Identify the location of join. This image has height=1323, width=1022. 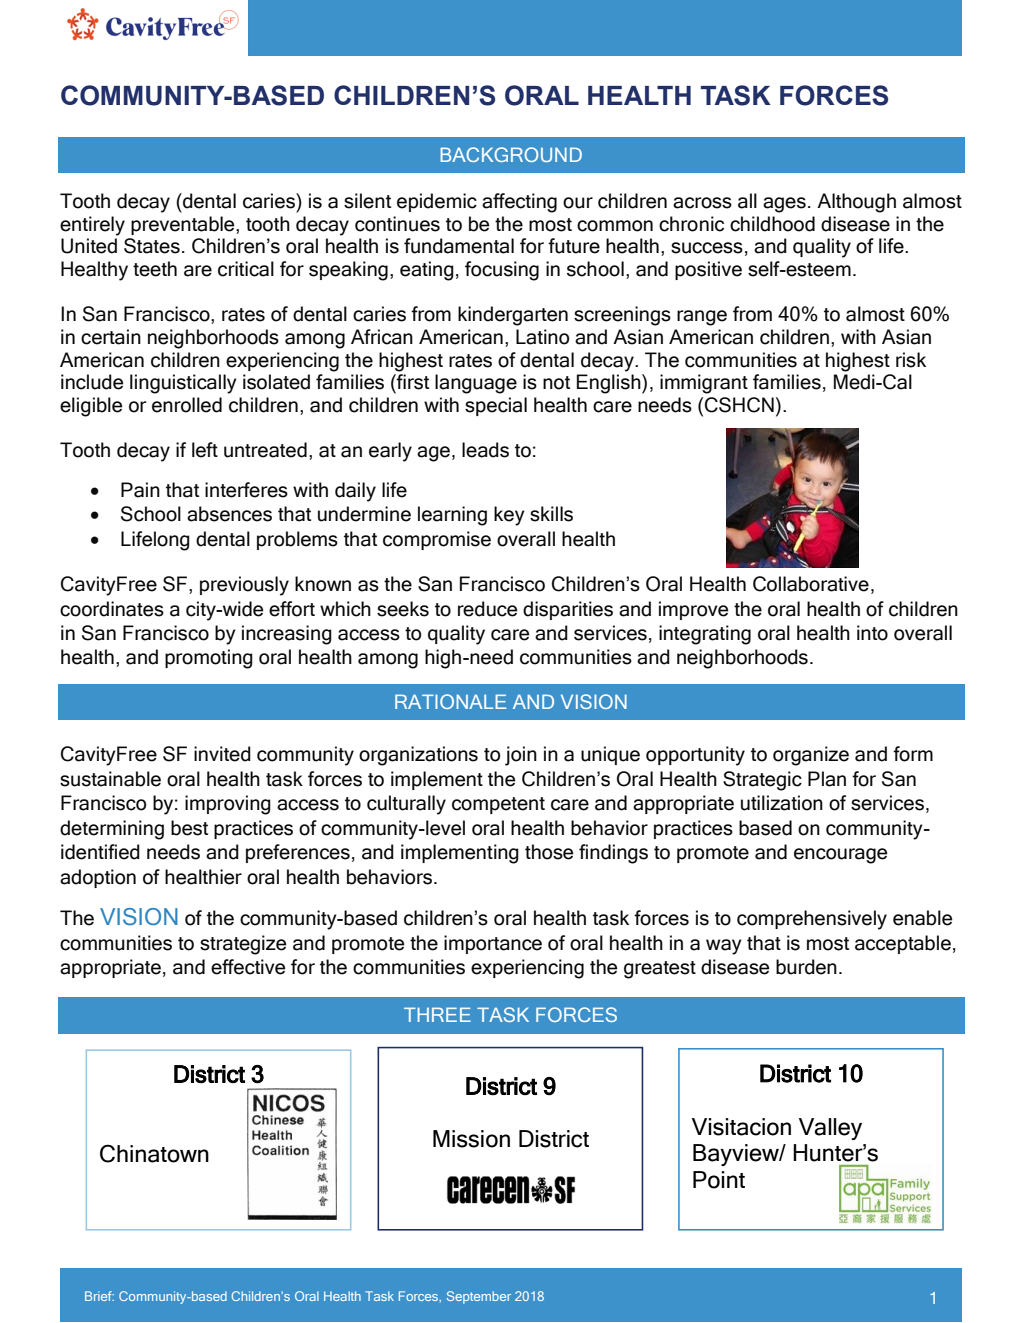
(521, 756).
